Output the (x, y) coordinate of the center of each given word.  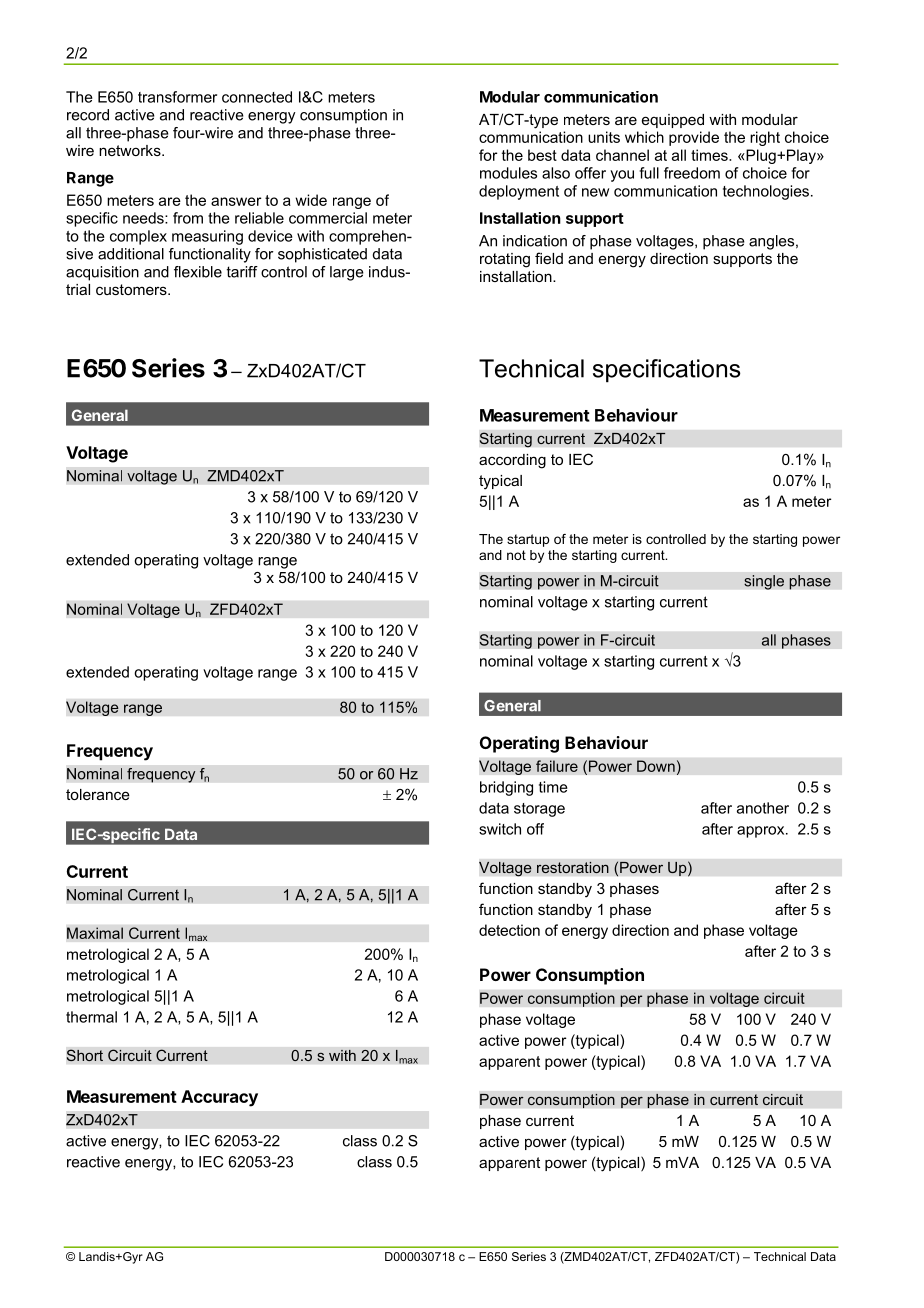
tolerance (98, 794)
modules (508, 173)
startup (528, 540)
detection (509, 930)
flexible (198, 272)
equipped (673, 121)
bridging (506, 788)
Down (656, 766)
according (512, 461)
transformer (177, 97)
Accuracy (219, 1098)
